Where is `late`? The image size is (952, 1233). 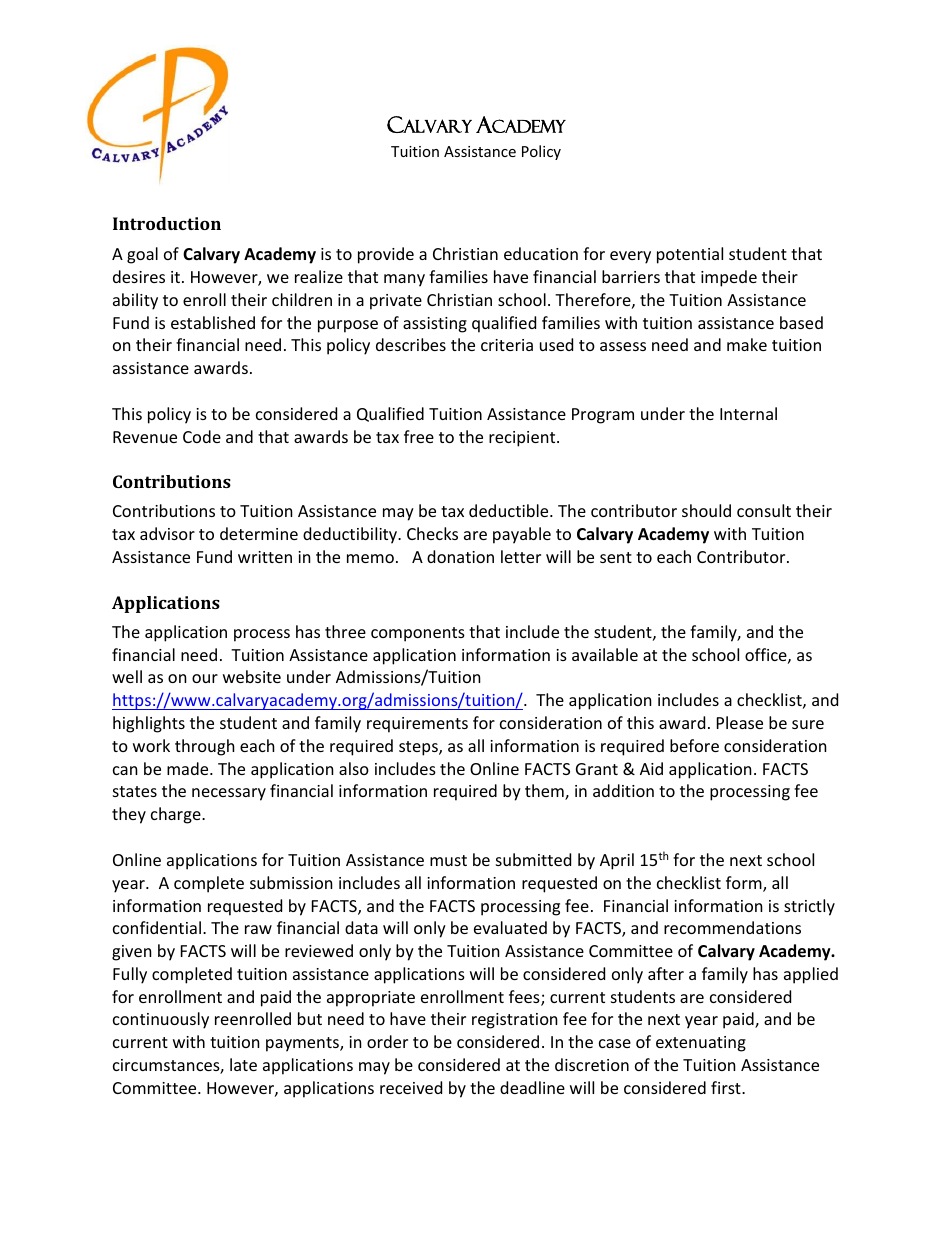
late is located at coordinates (243, 1064).
